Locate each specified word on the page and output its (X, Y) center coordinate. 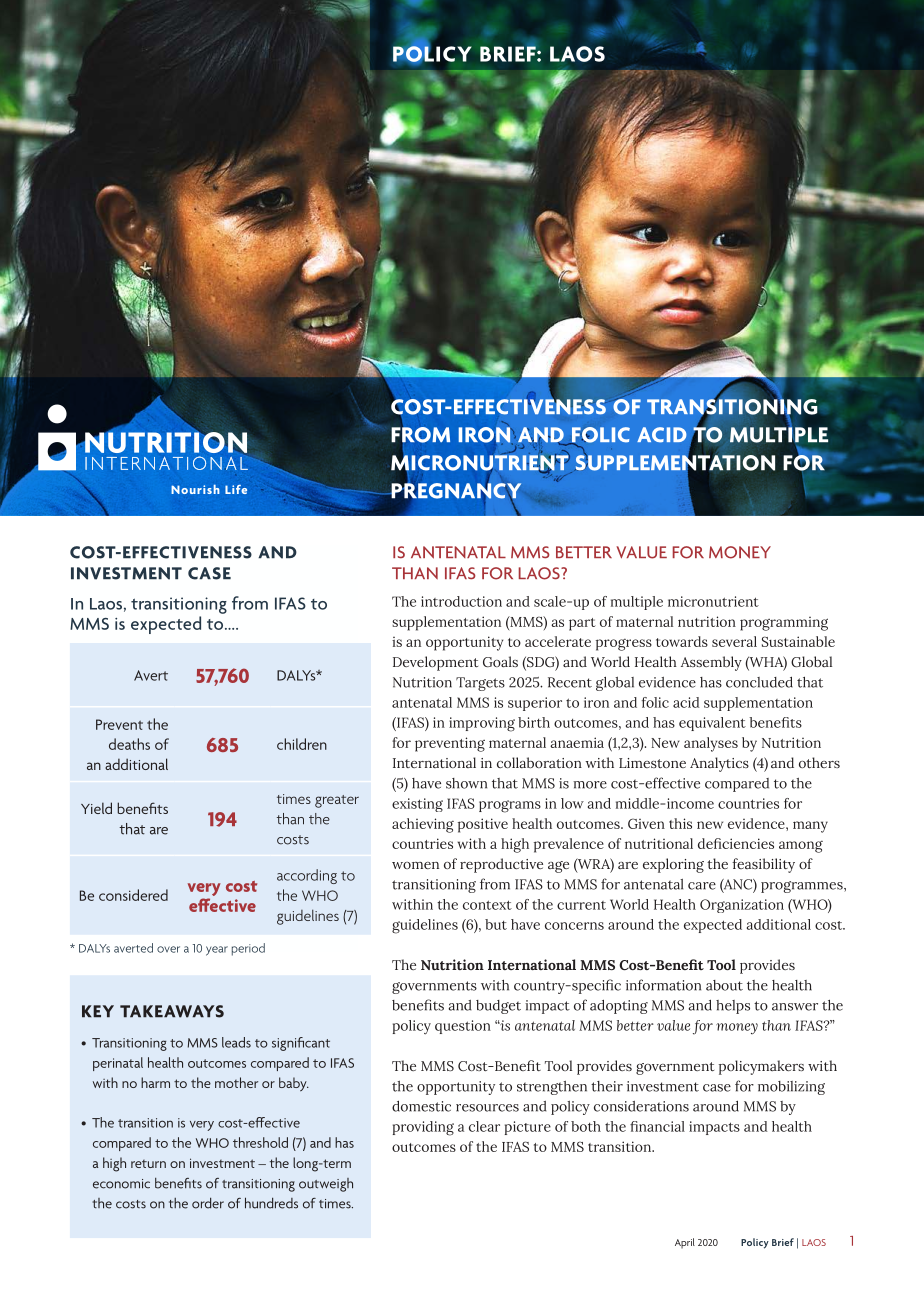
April (685, 1243)
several (734, 641)
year (217, 951)
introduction (461, 601)
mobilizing (791, 1088)
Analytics (719, 764)
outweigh (326, 1185)
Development (435, 663)
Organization (742, 906)
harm (155, 1082)
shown (466, 783)
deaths (129, 744)
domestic (421, 1106)
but (496, 924)
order (208, 1203)
